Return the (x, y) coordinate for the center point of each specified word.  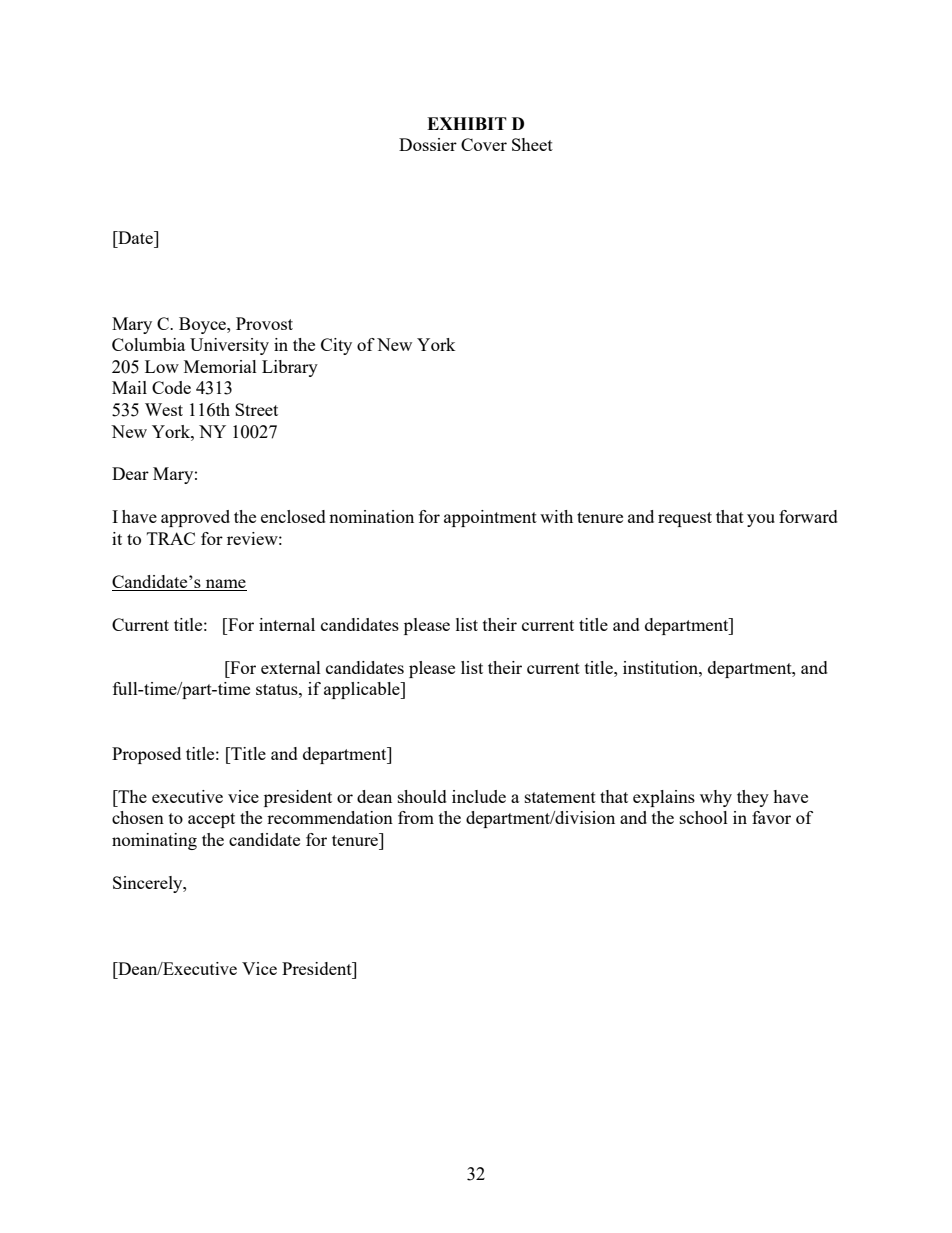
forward (808, 516)
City (336, 346)
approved (195, 518)
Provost (264, 323)
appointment (490, 518)
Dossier (428, 144)
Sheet (532, 144)
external (291, 667)
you (761, 520)
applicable (363, 690)
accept (211, 820)
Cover (484, 144)
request (685, 519)
